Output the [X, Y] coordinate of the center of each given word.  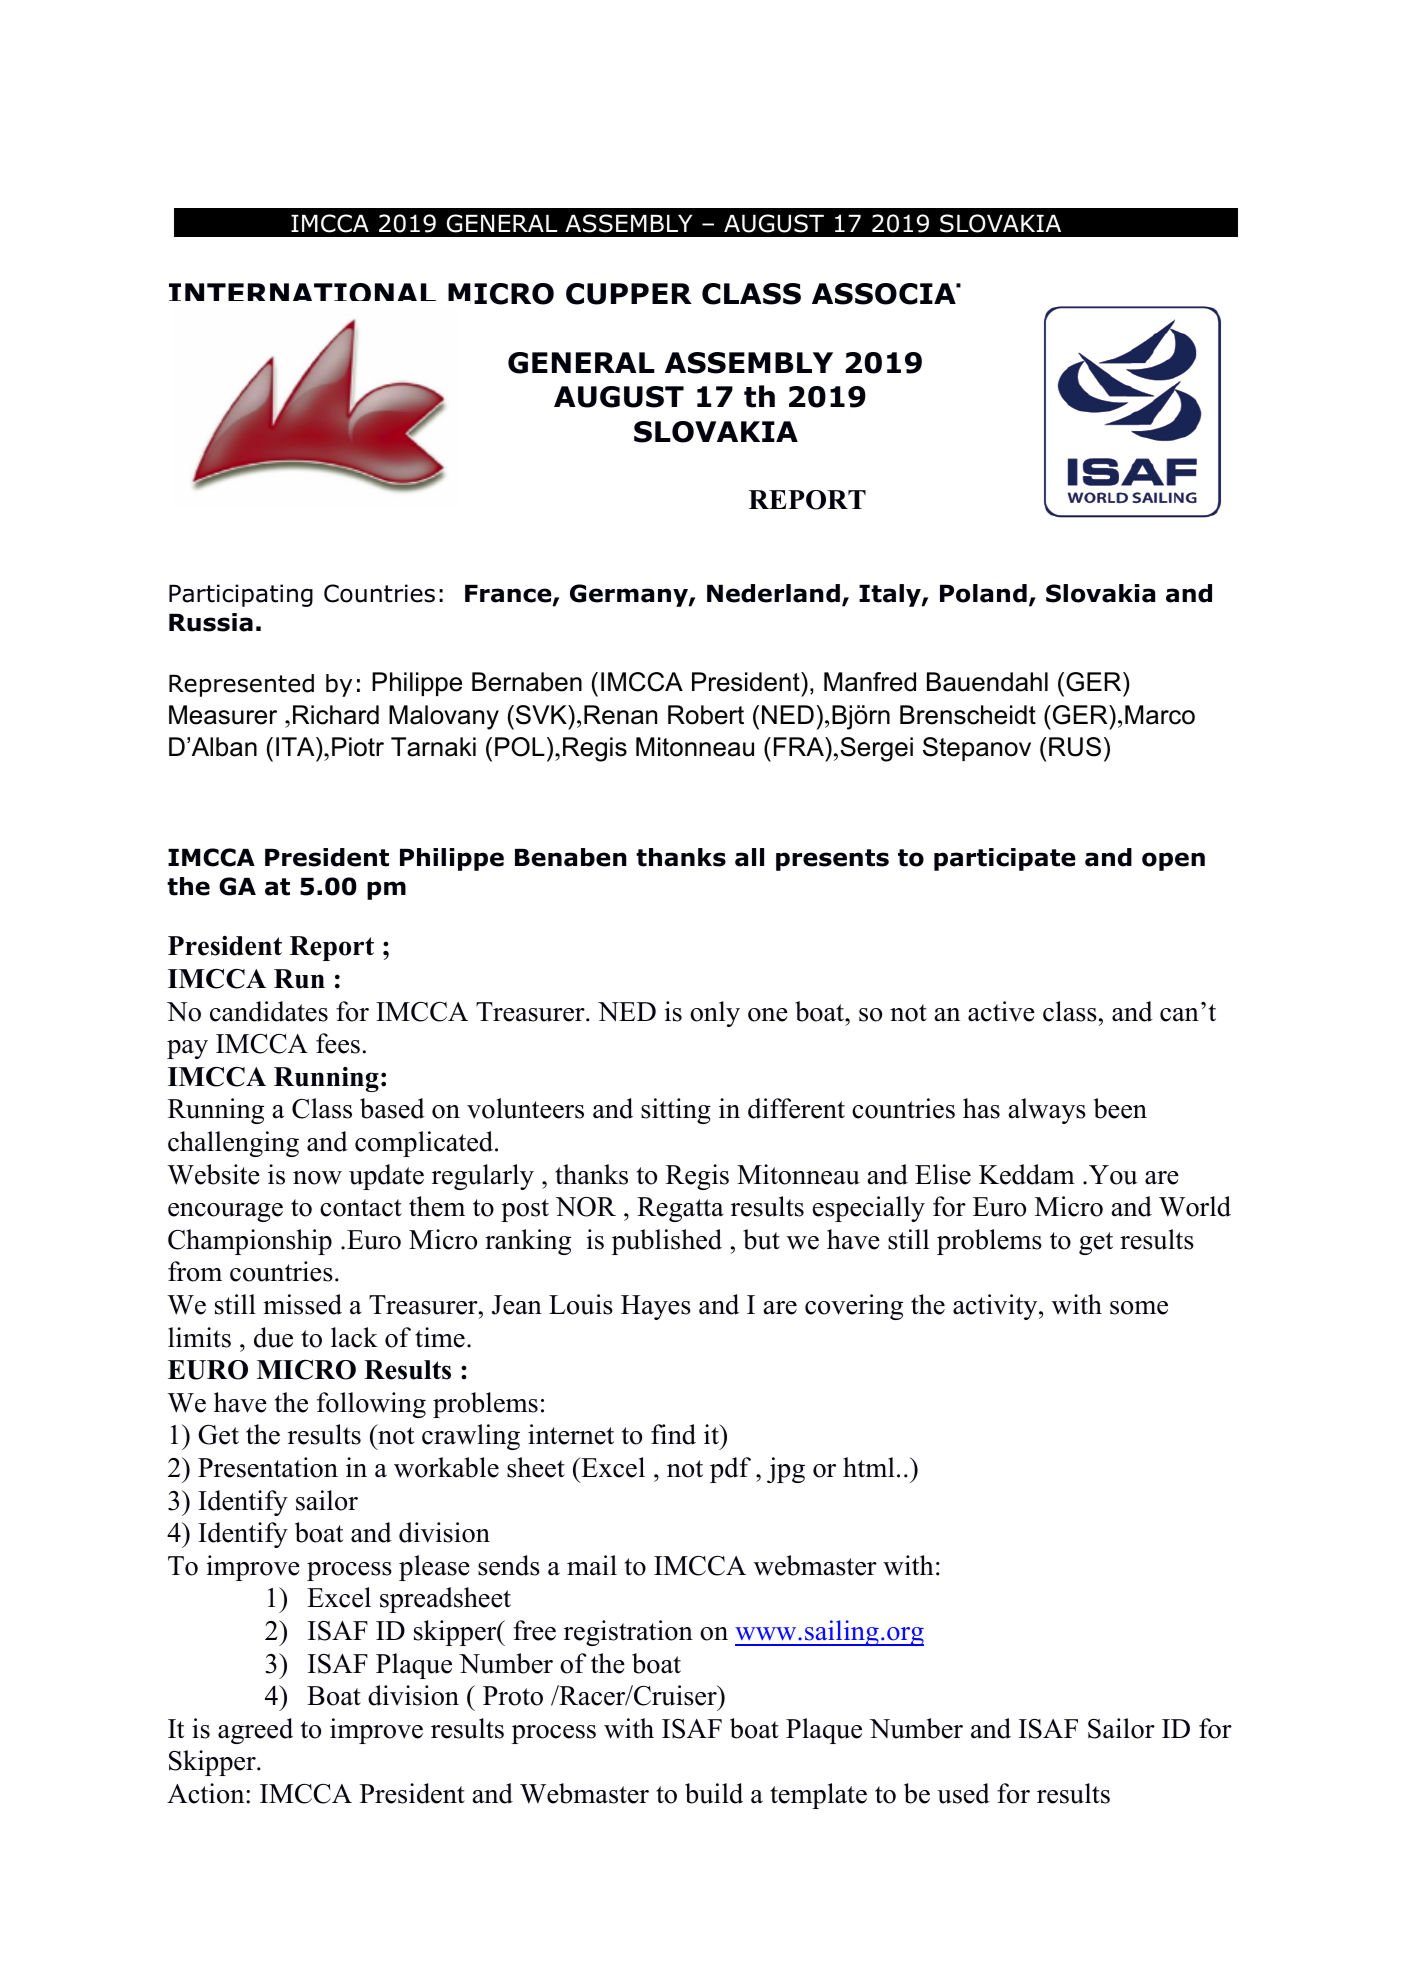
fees [338, 1043]
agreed [255, 1731]
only [715, 1014]
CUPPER [629, 294]
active [1001, 1011]
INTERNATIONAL [302, 292]
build [714, 1793]
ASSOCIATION [886, 294]
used [963, 1793]
